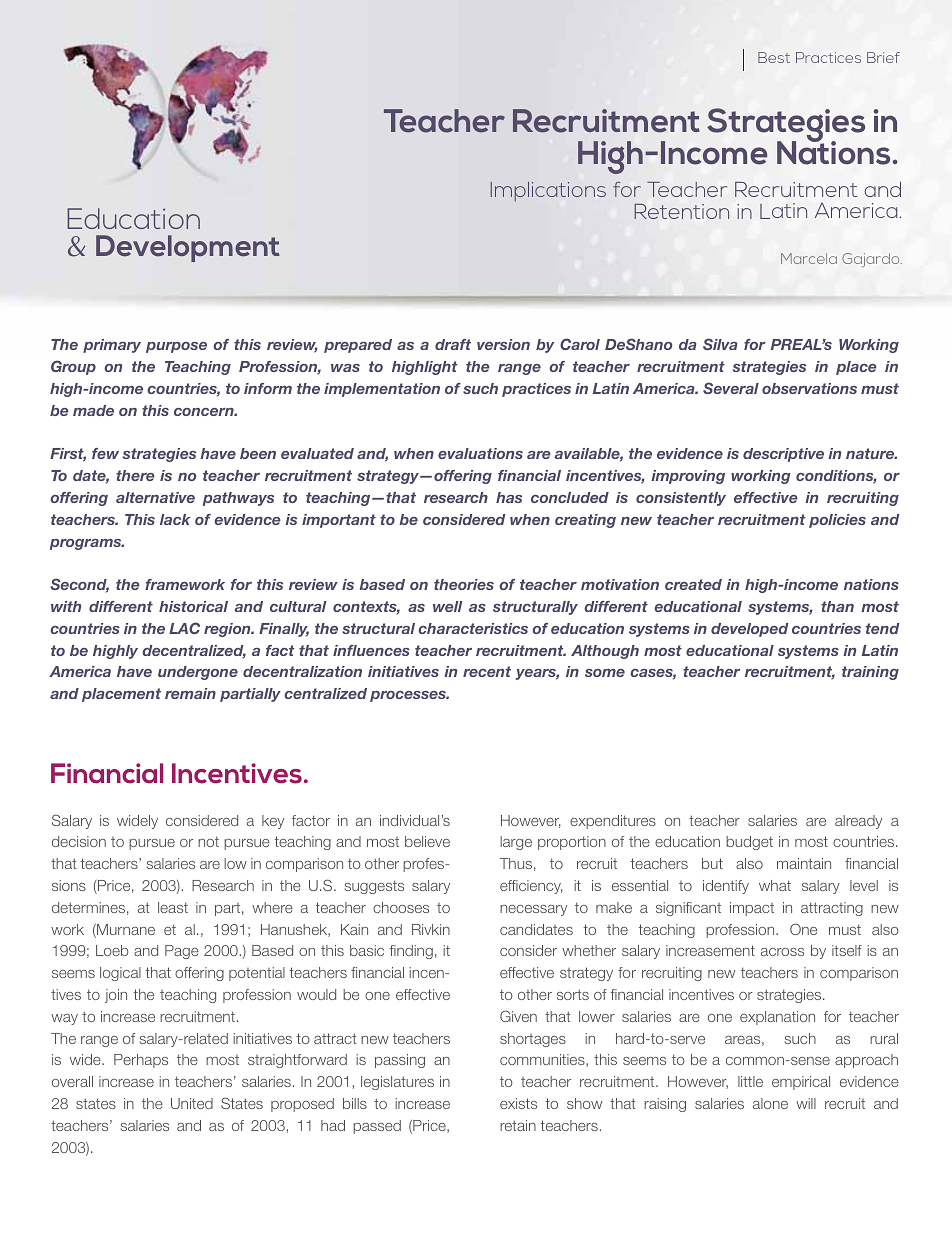  I want to click on exists, so click(518, 1103).
